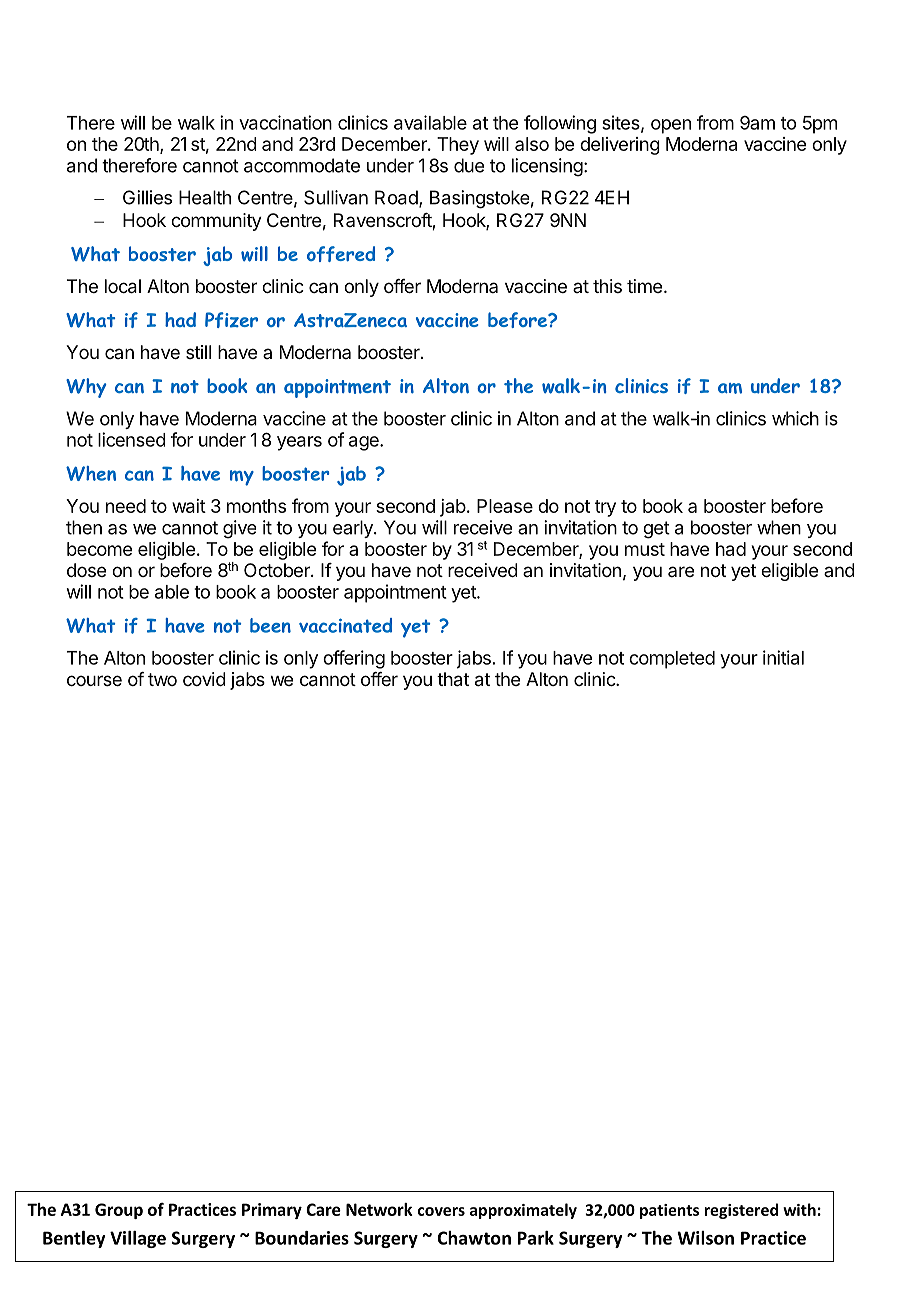 This screenshot has width=924, height=1308. Describe the element at coordinates (453, 679) in the screenshot. I see `that` at that location.
